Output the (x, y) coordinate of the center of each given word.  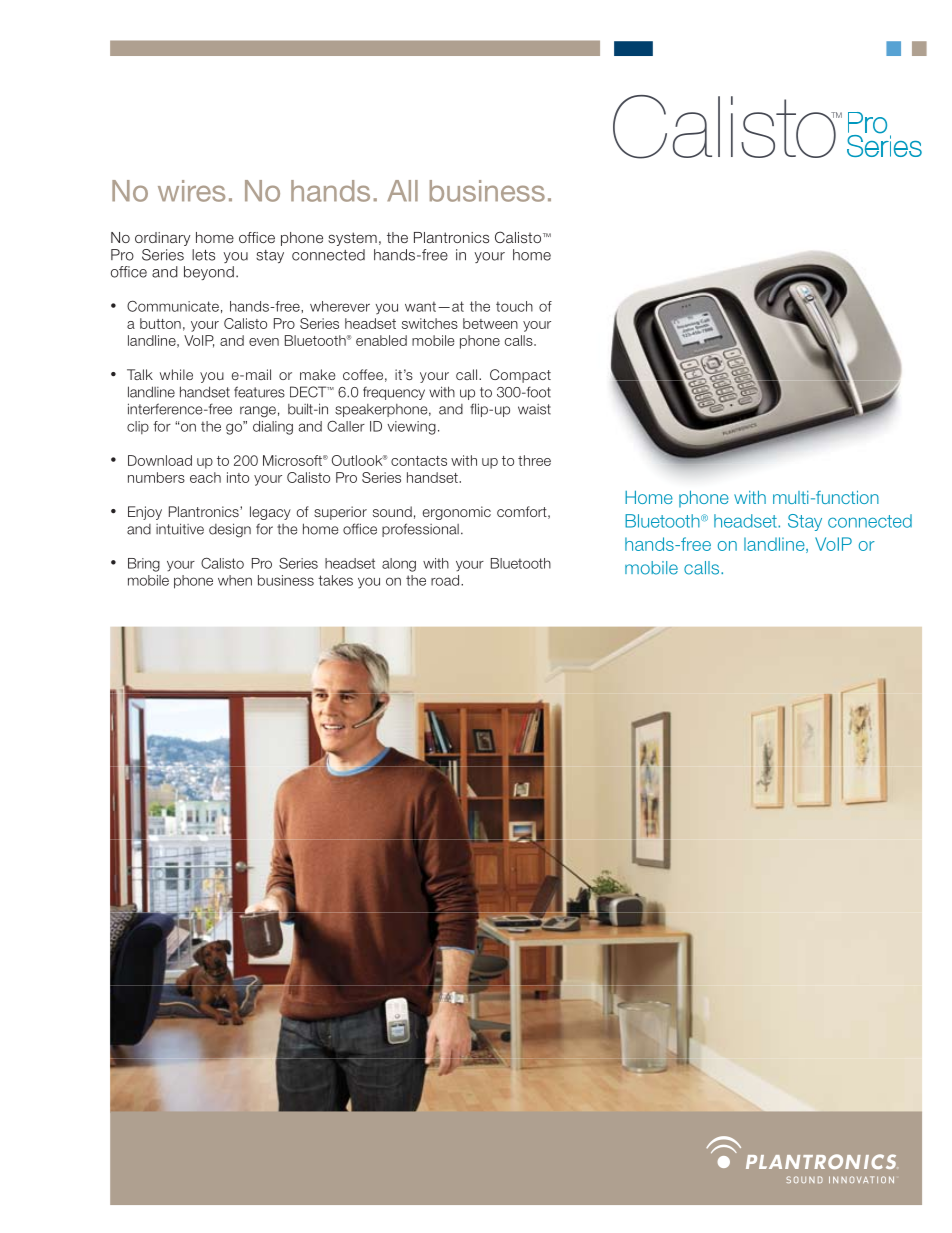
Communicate (173, 306)
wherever (340, 306)
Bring (144, 565)
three (534, 460)
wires (191, 191)
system (352, 239)
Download (160, 460)
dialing (273, 428)
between (490, 323)
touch (514, 306)
